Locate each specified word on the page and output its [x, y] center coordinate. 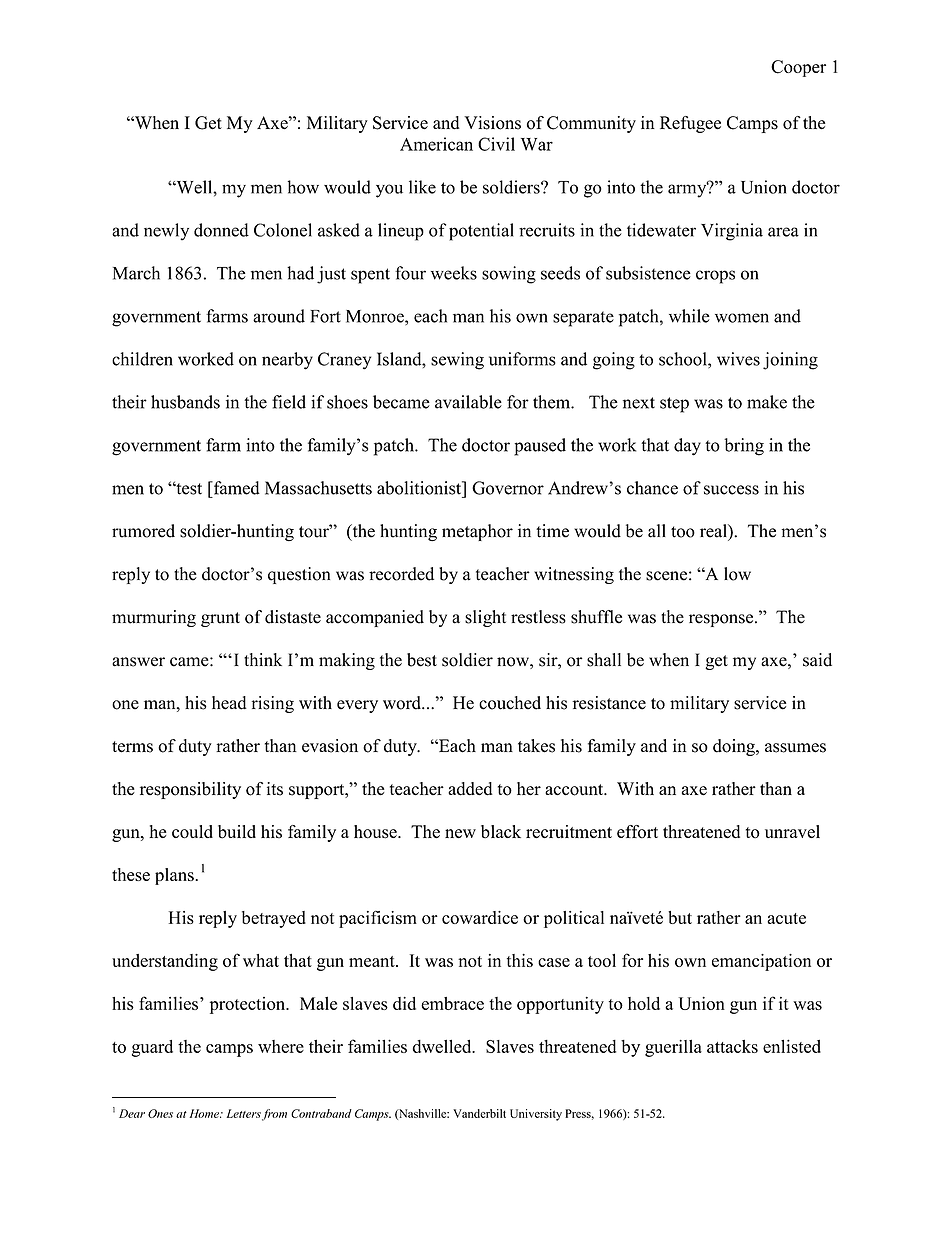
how [303, 187]
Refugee [690, 124]
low [737, 574]
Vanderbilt [479, 1113]
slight [485, 618]
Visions [492, 123]
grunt [220, 619]
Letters [243, 1113]
